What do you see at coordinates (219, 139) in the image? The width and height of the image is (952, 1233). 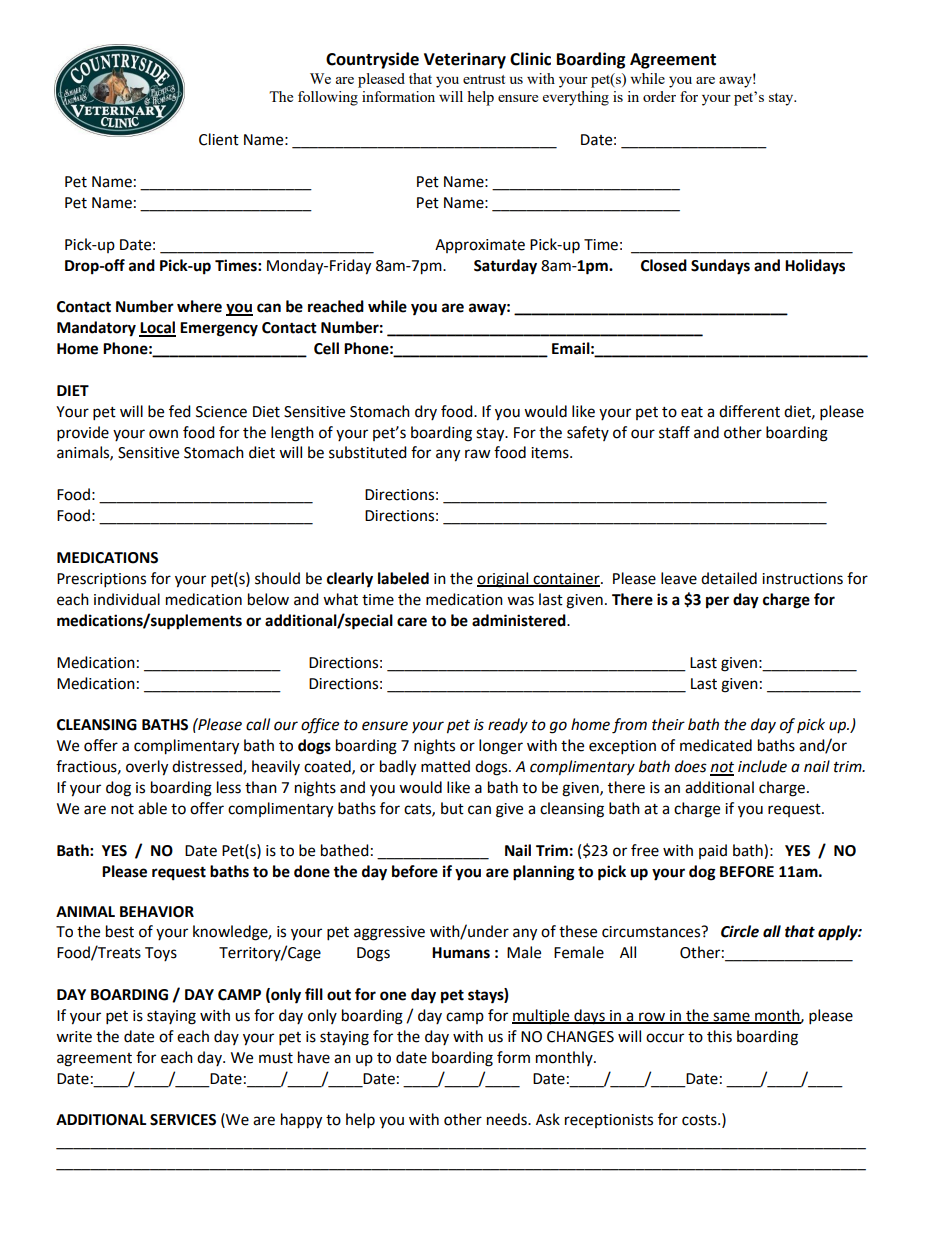 I see `Client` at bounding box center [219, 139].
